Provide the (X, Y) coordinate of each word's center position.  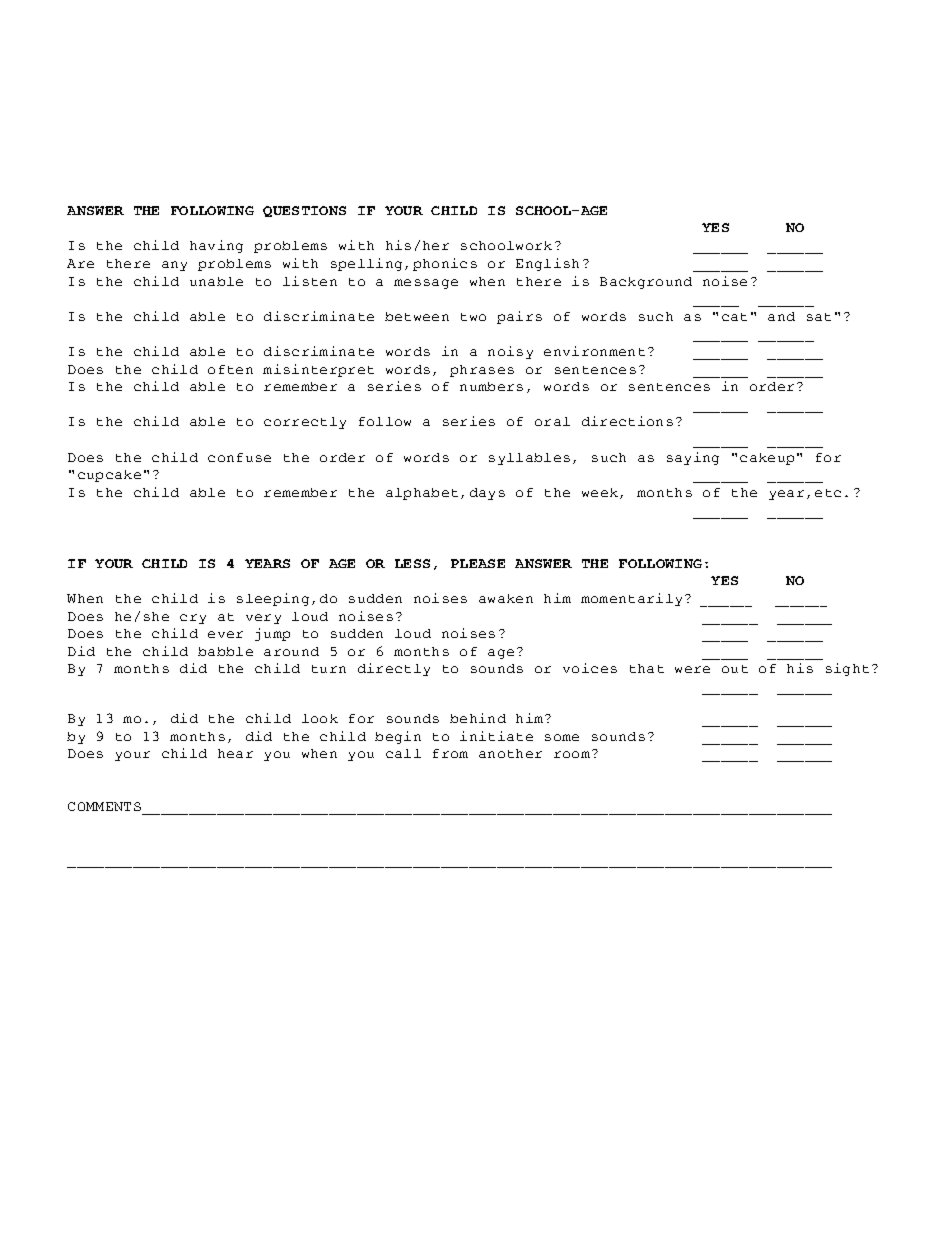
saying (693, 458)
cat (734, 317)
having (216, 246)
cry (193, 619)
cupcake (109, 476)
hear (235, 753)
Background (646, 283)
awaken (506, 598)
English (547, 264)
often (230, 369)
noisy (510, 352)
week (600, 492)
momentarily (631, 599)
